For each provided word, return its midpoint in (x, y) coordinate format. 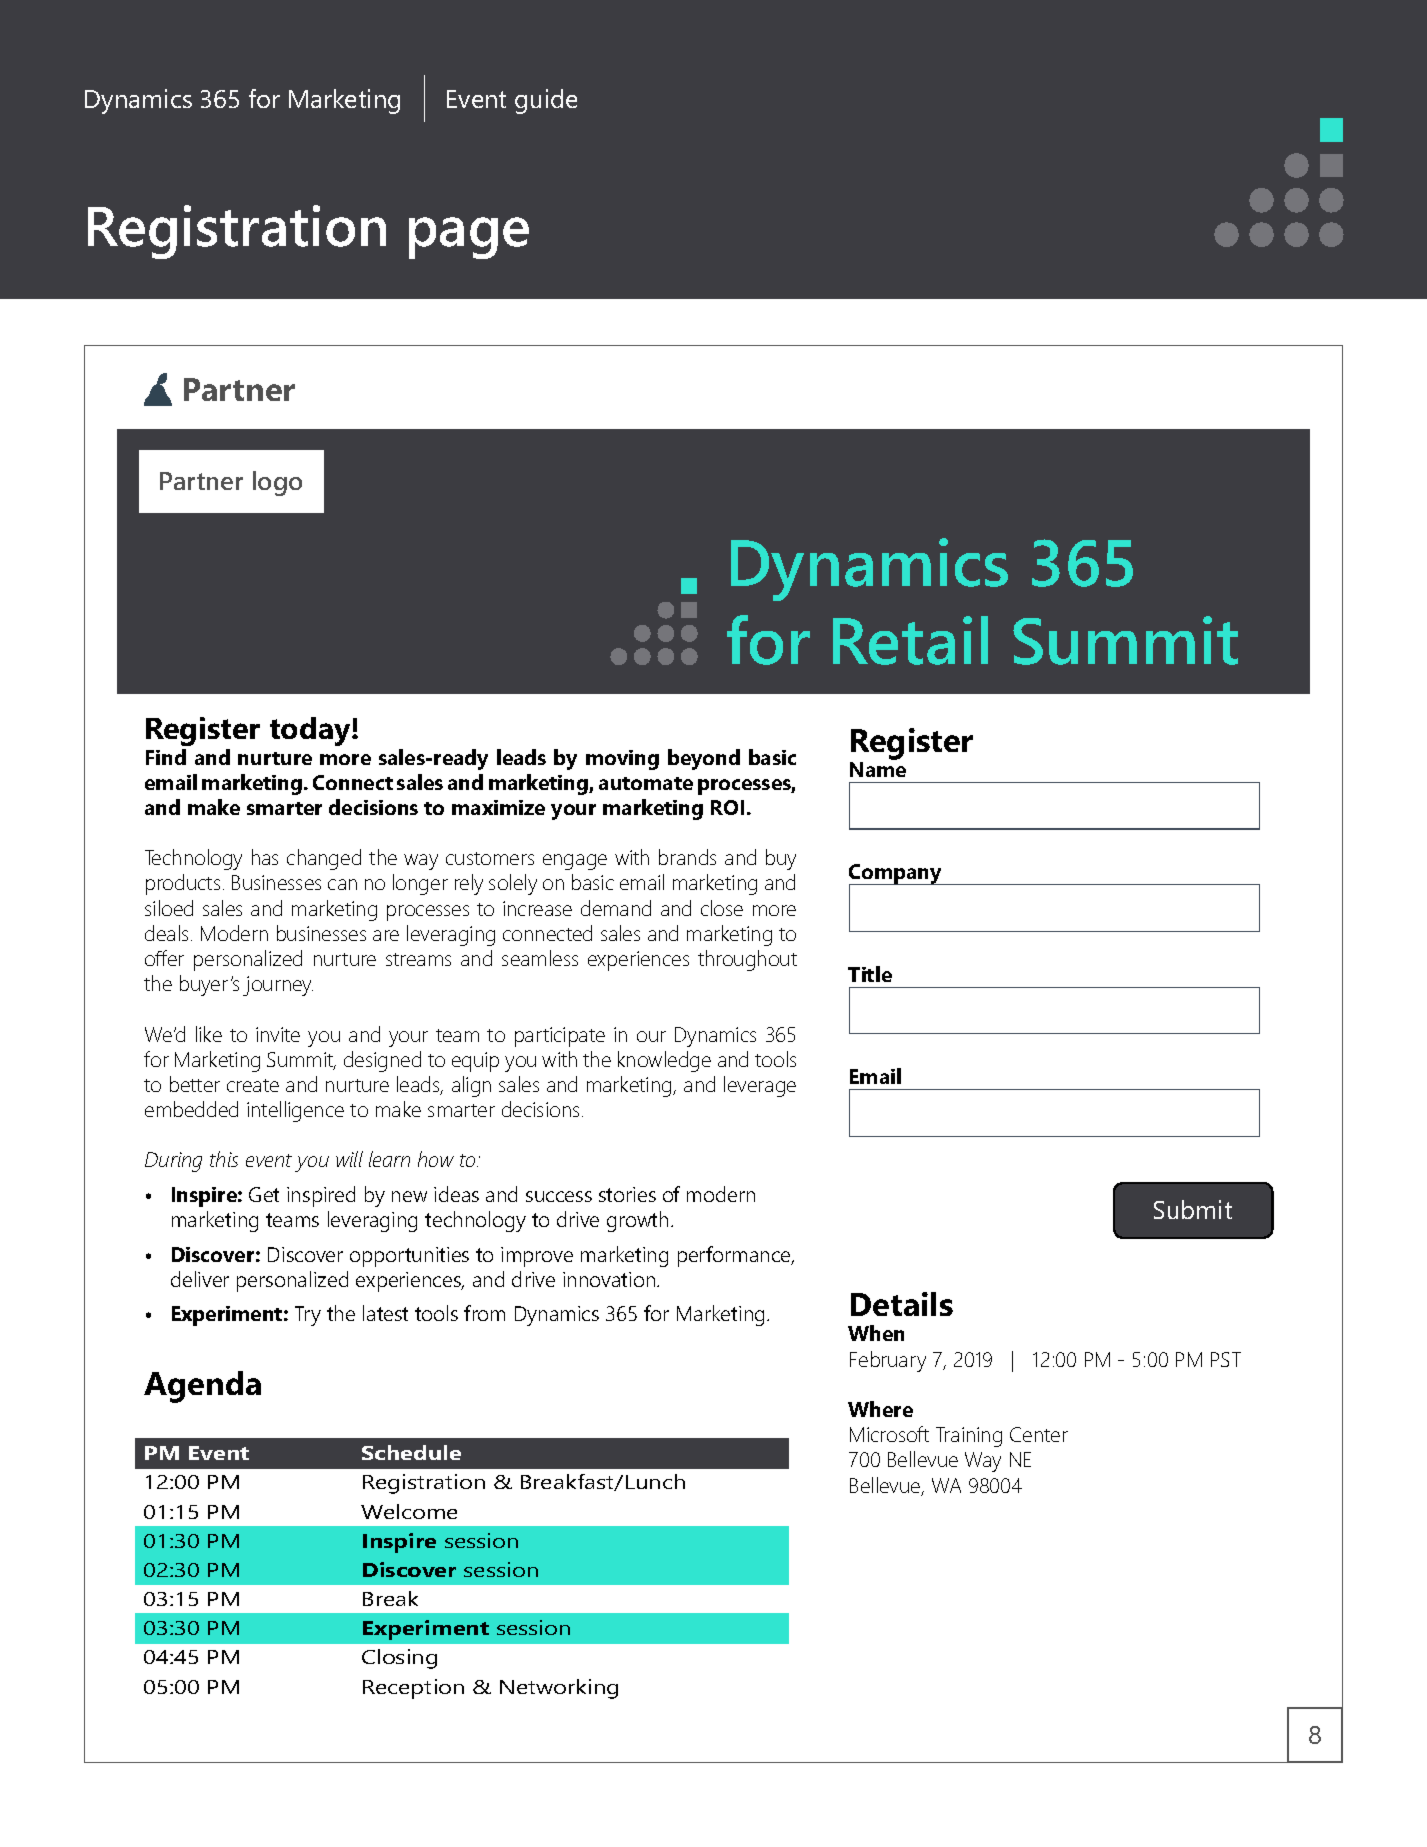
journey (278, 986)
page (469, 238)
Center (1039, 1434)
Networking (559, 1689)
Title (870, 974)
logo (277, 483)
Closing (399, 1659)
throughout (747, 960)
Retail (910, 640)
